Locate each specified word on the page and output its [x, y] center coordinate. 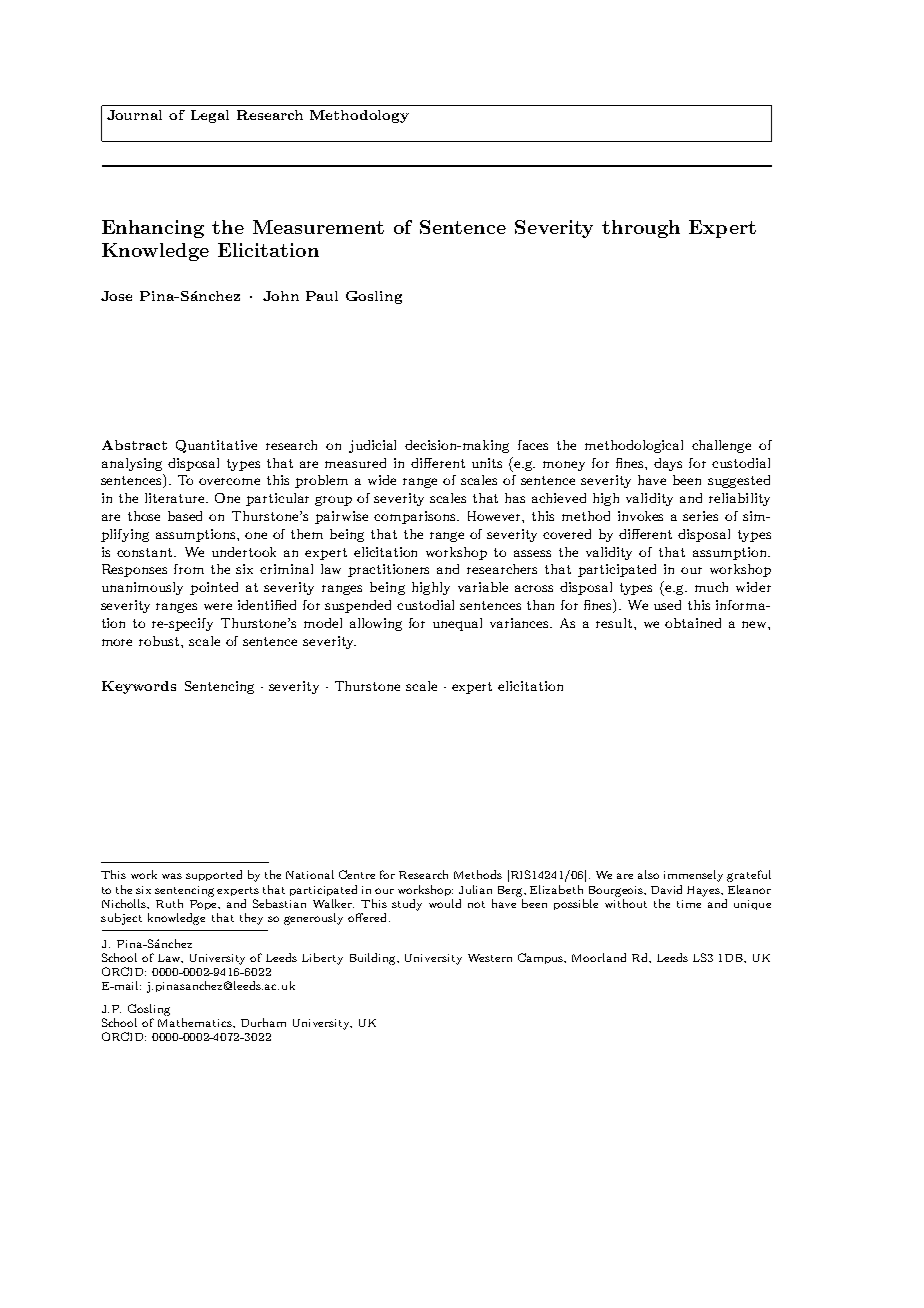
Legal [210, 116]
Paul [322, 296]
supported [214, 875]
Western [490, 958]
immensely [693, 876]
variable [483, 587]
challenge [721, 446]
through [641, 229]
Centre [357, 874]
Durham [263, 1022]
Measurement [318, 227]
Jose [116, 296]
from [189, 569]
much [711, 587]
